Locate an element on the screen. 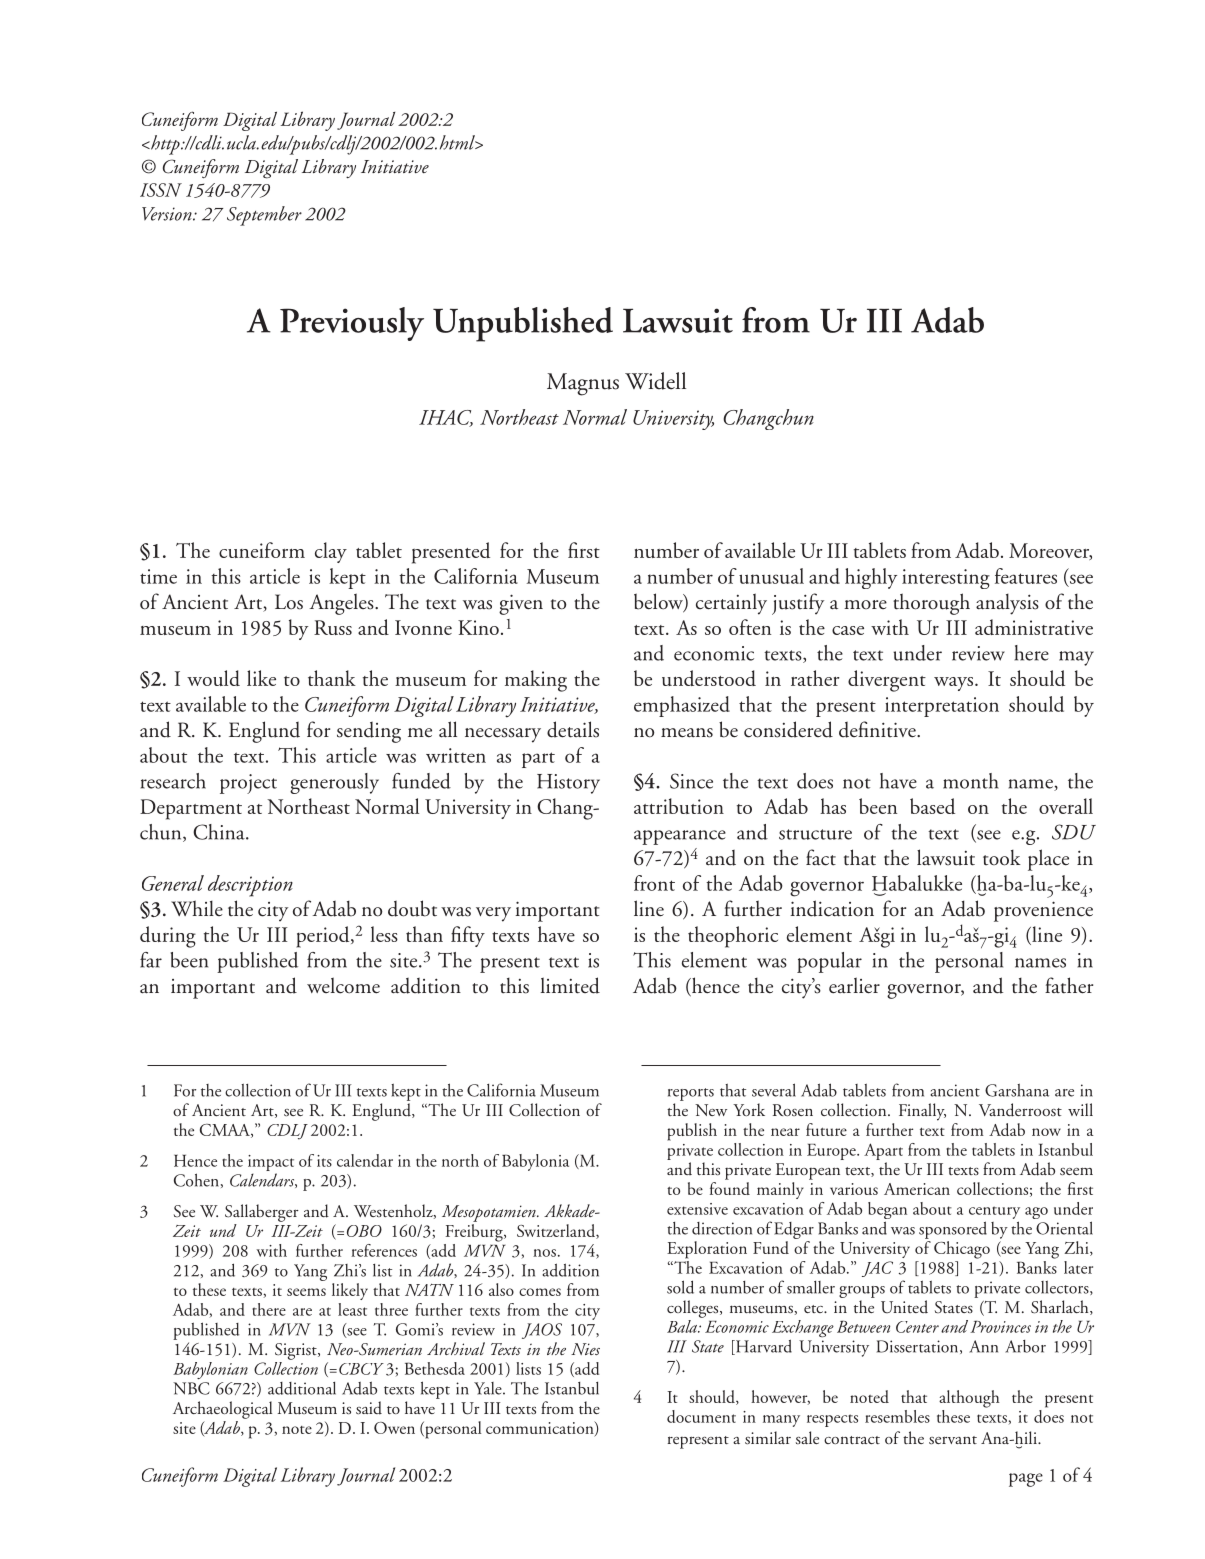 The image size is (1205, 1559). Archaeological is located at coordinates (222, 1410).
